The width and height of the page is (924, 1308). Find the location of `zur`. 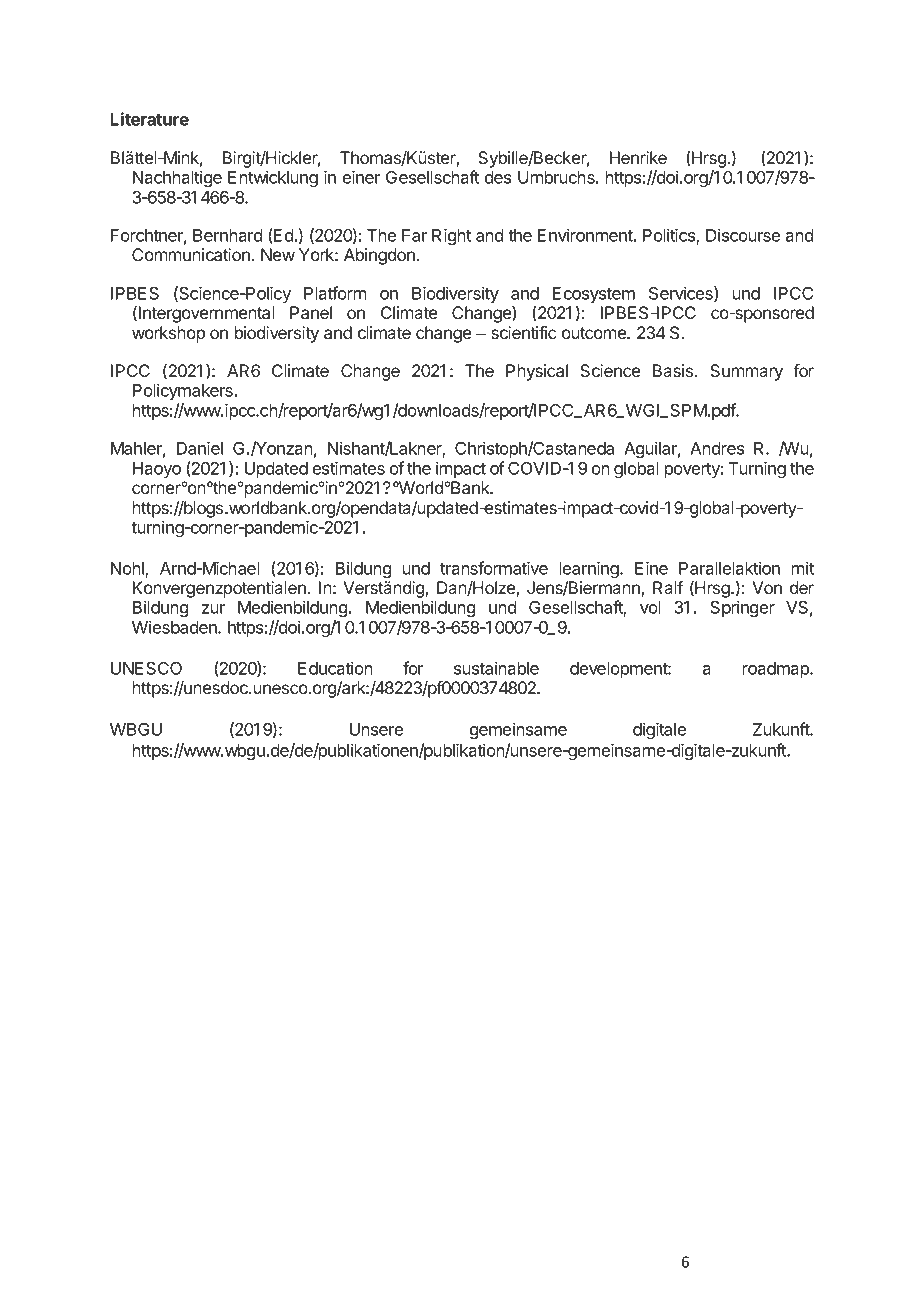

zur is located at coordinates (213, 609).
